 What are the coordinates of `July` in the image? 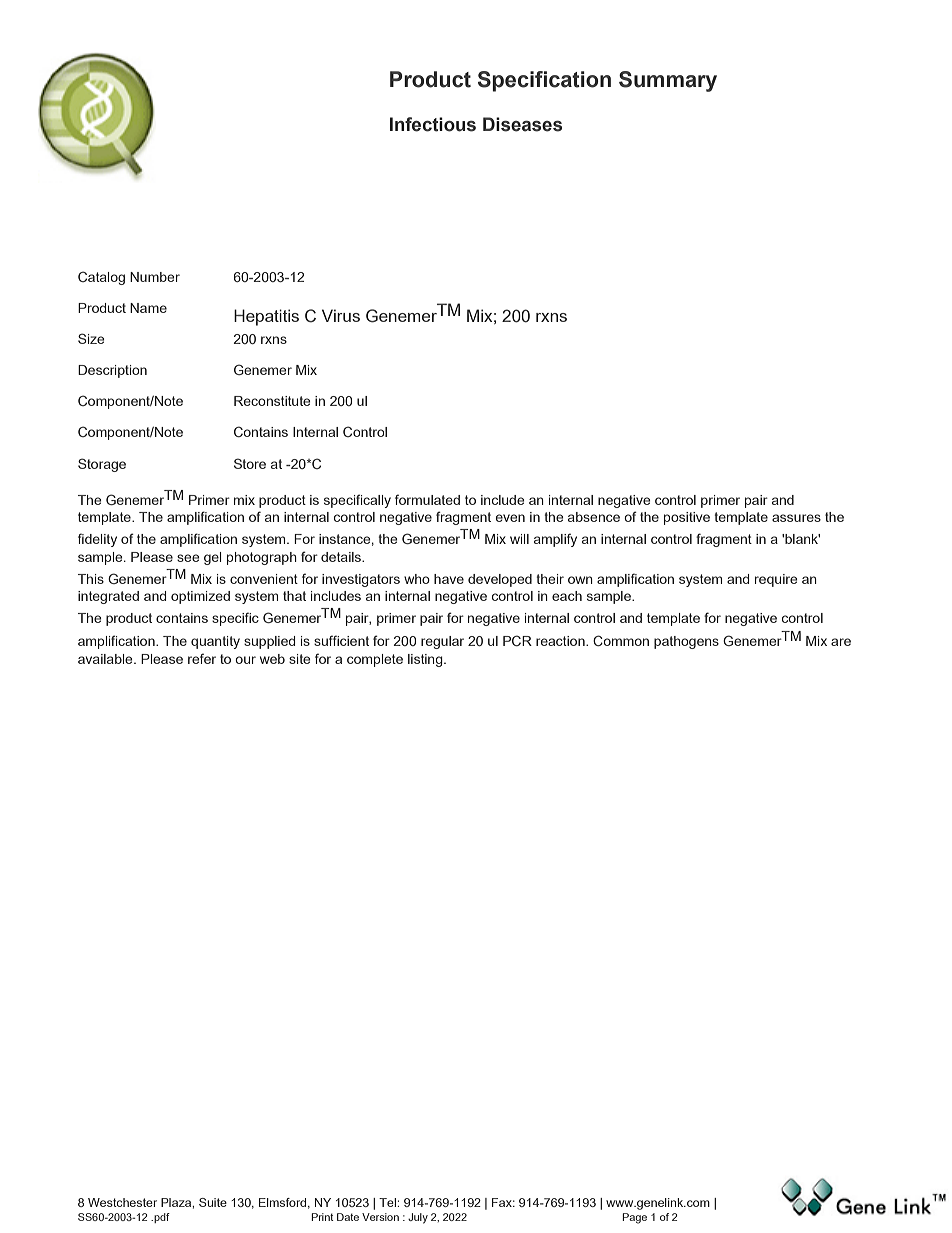 It's located at (418, 1218).
